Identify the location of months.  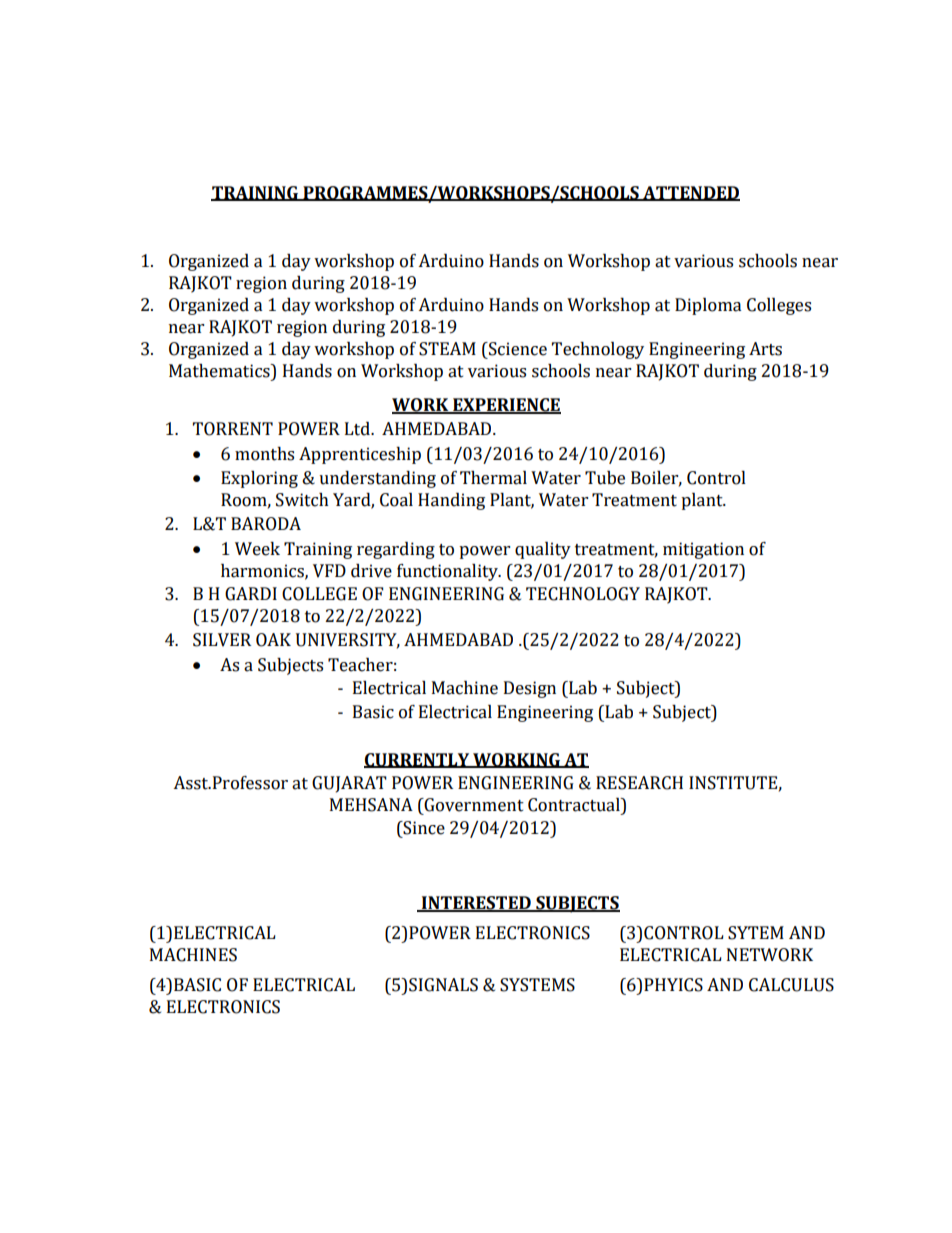
(264, 454).
